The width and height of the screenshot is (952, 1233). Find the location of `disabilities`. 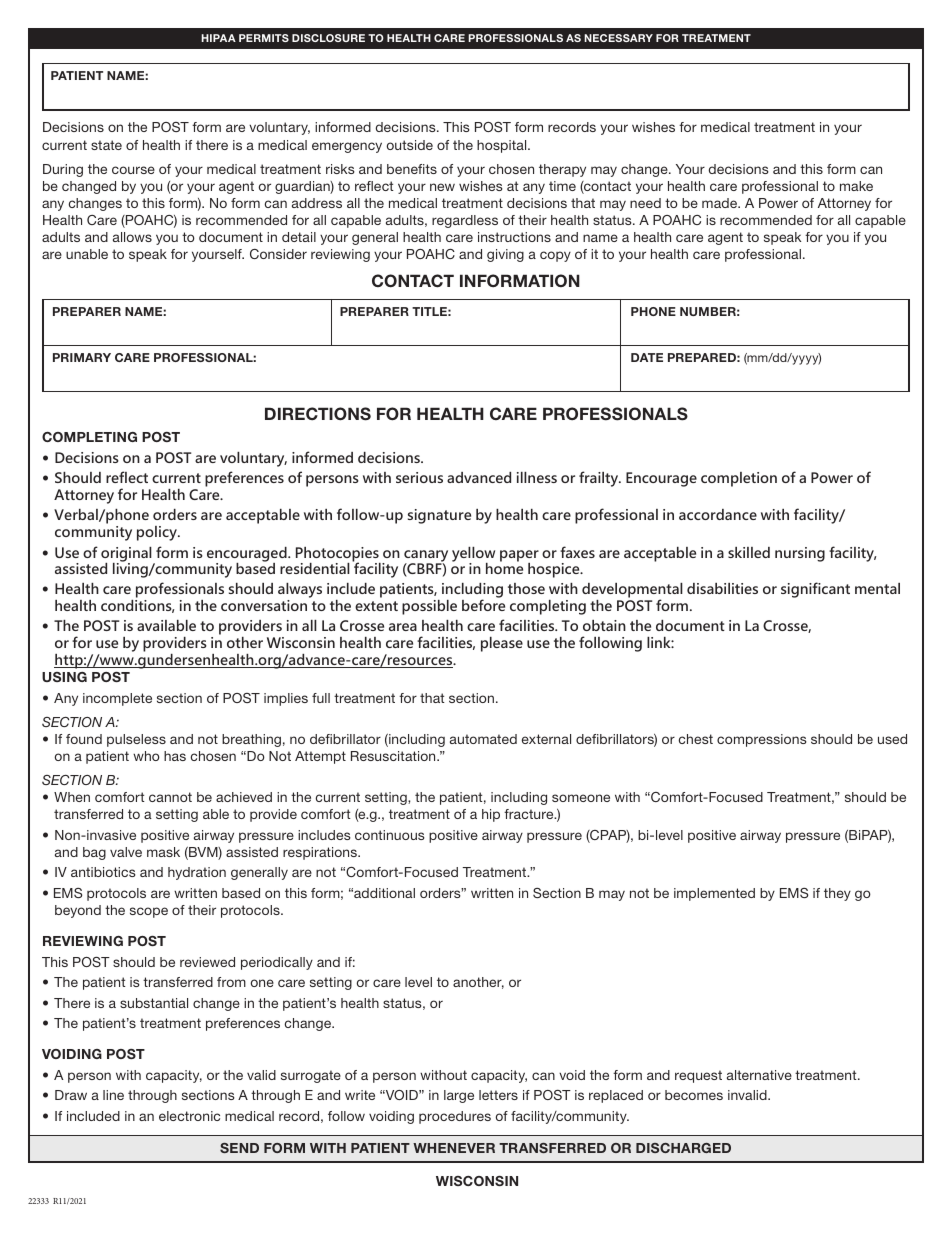

disabilities is located at coordinates (722, 588).
